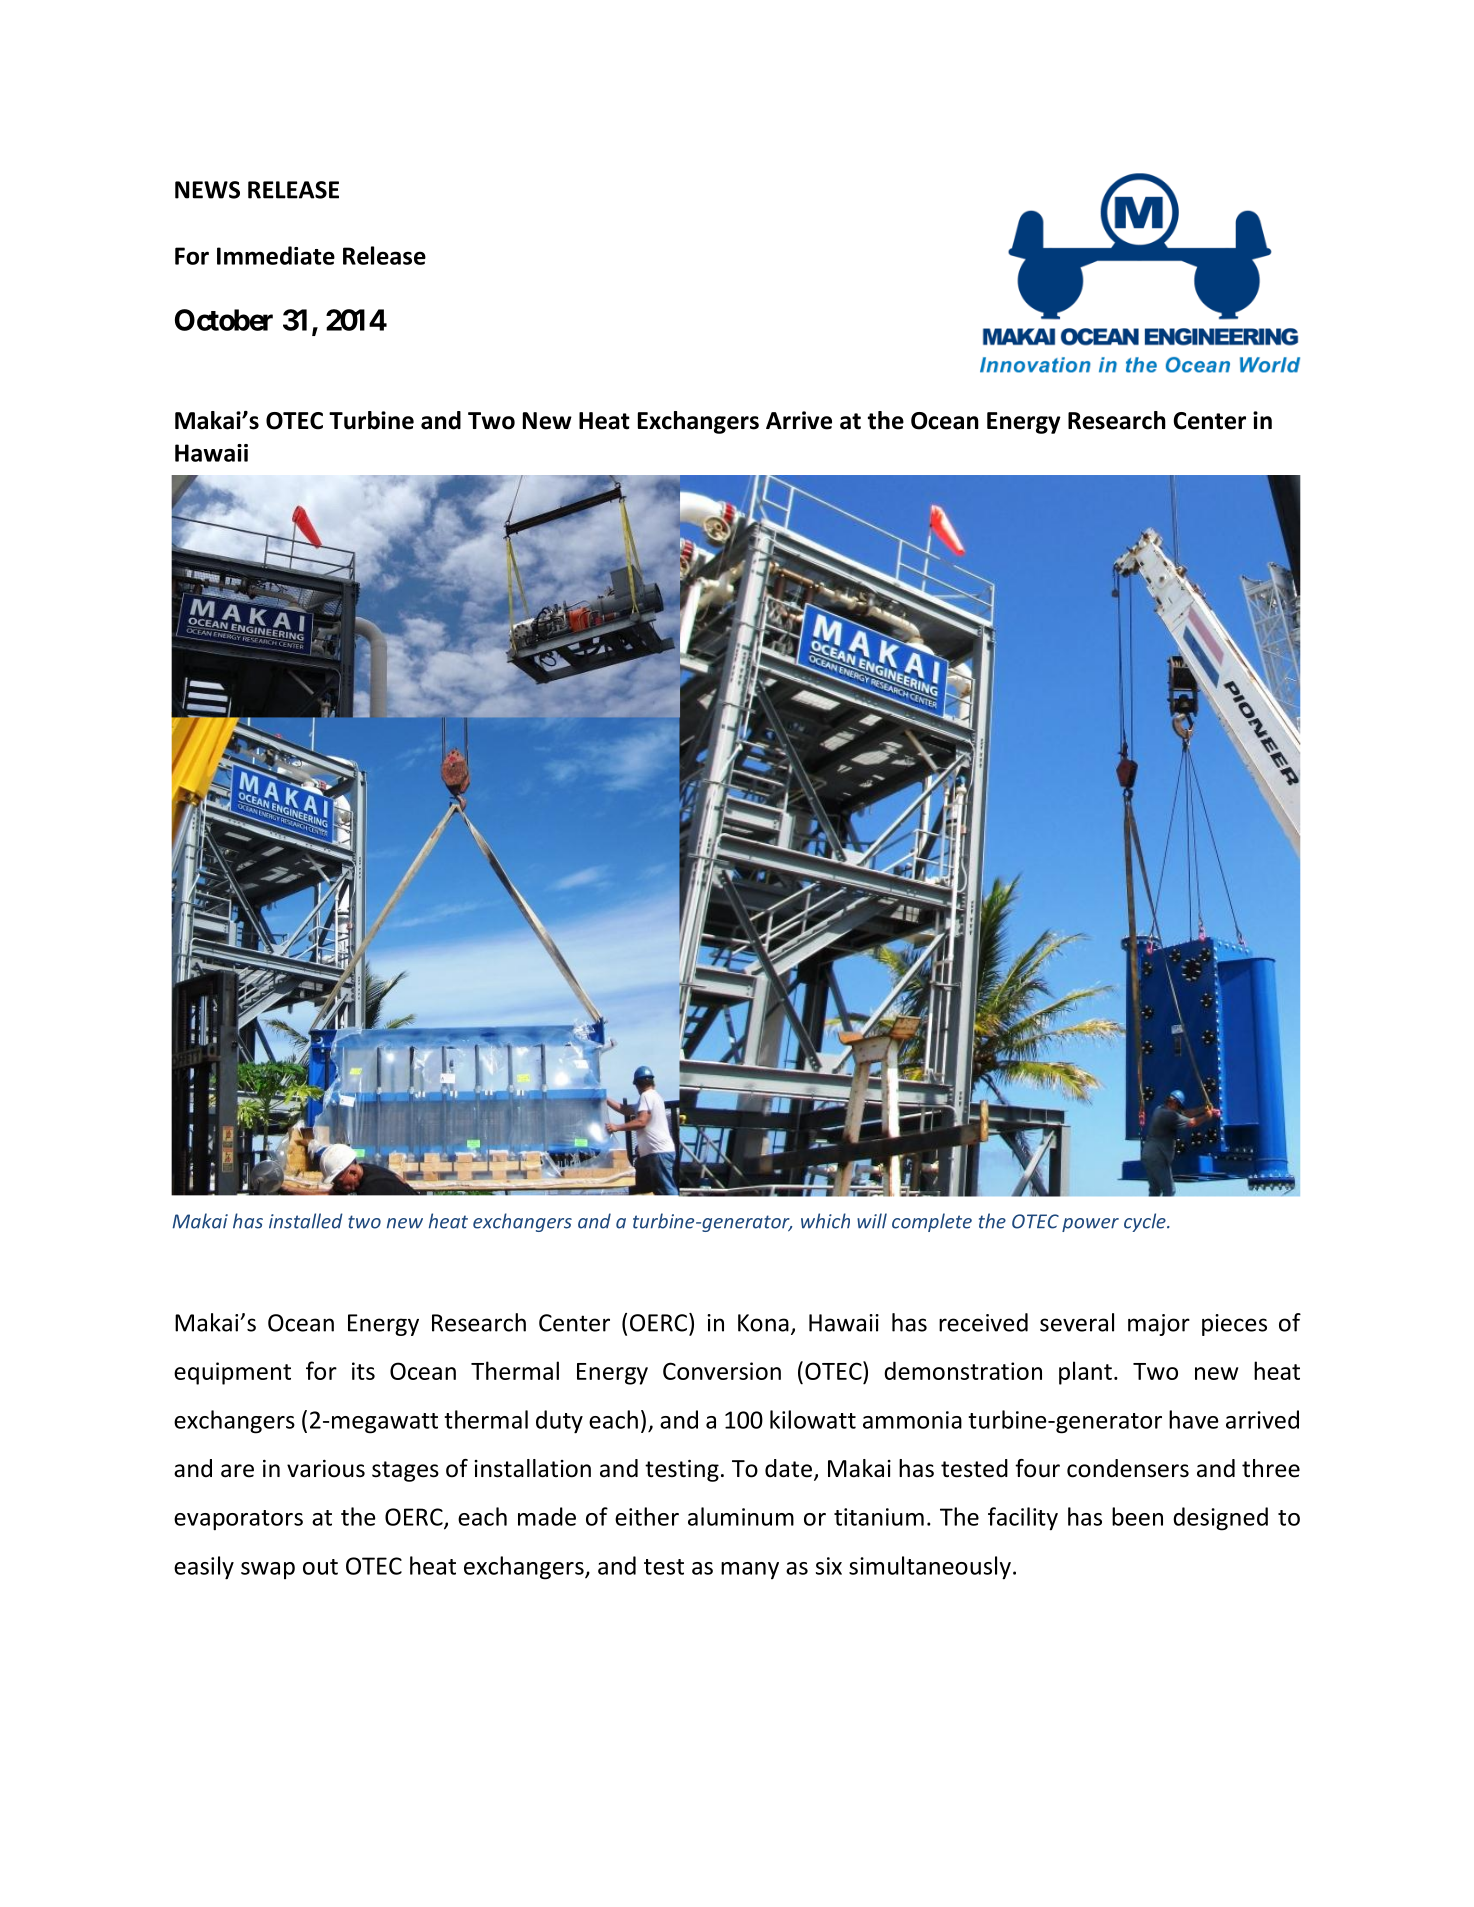 This page has width=1474, height=1907. Describe the element at coordinates (207, 190) in the page. I see `NEWS` at that location.
